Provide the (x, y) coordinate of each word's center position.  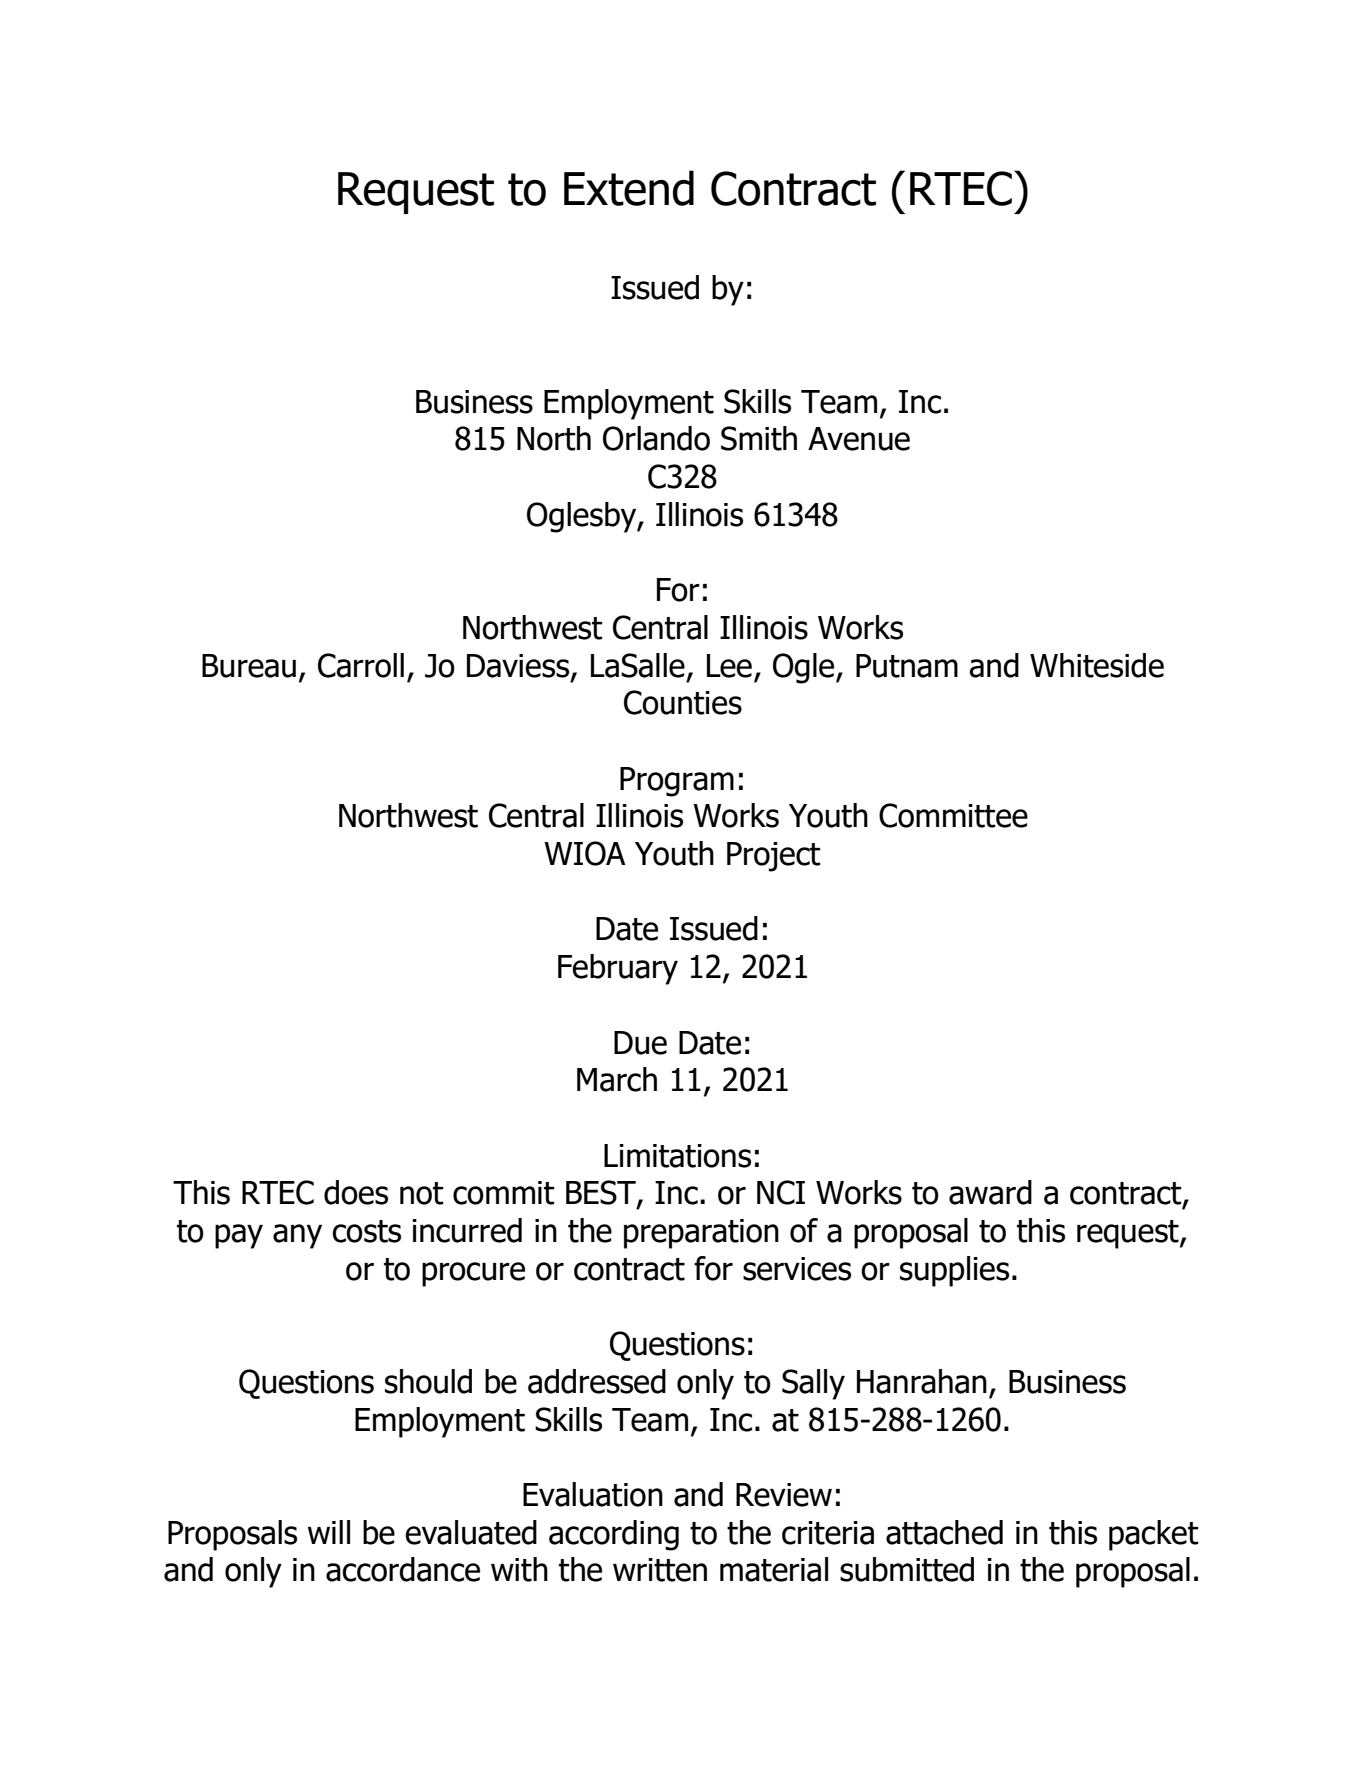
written (660, 1570)
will (329, 1532)
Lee (729, 666)
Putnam (907, 666)
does (356, 1192)
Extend (629, 188)
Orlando (656, 438)
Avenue (859, 439)
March (617, 1079)
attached (944, 1532)
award (990, 1192)
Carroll (361, 665)
